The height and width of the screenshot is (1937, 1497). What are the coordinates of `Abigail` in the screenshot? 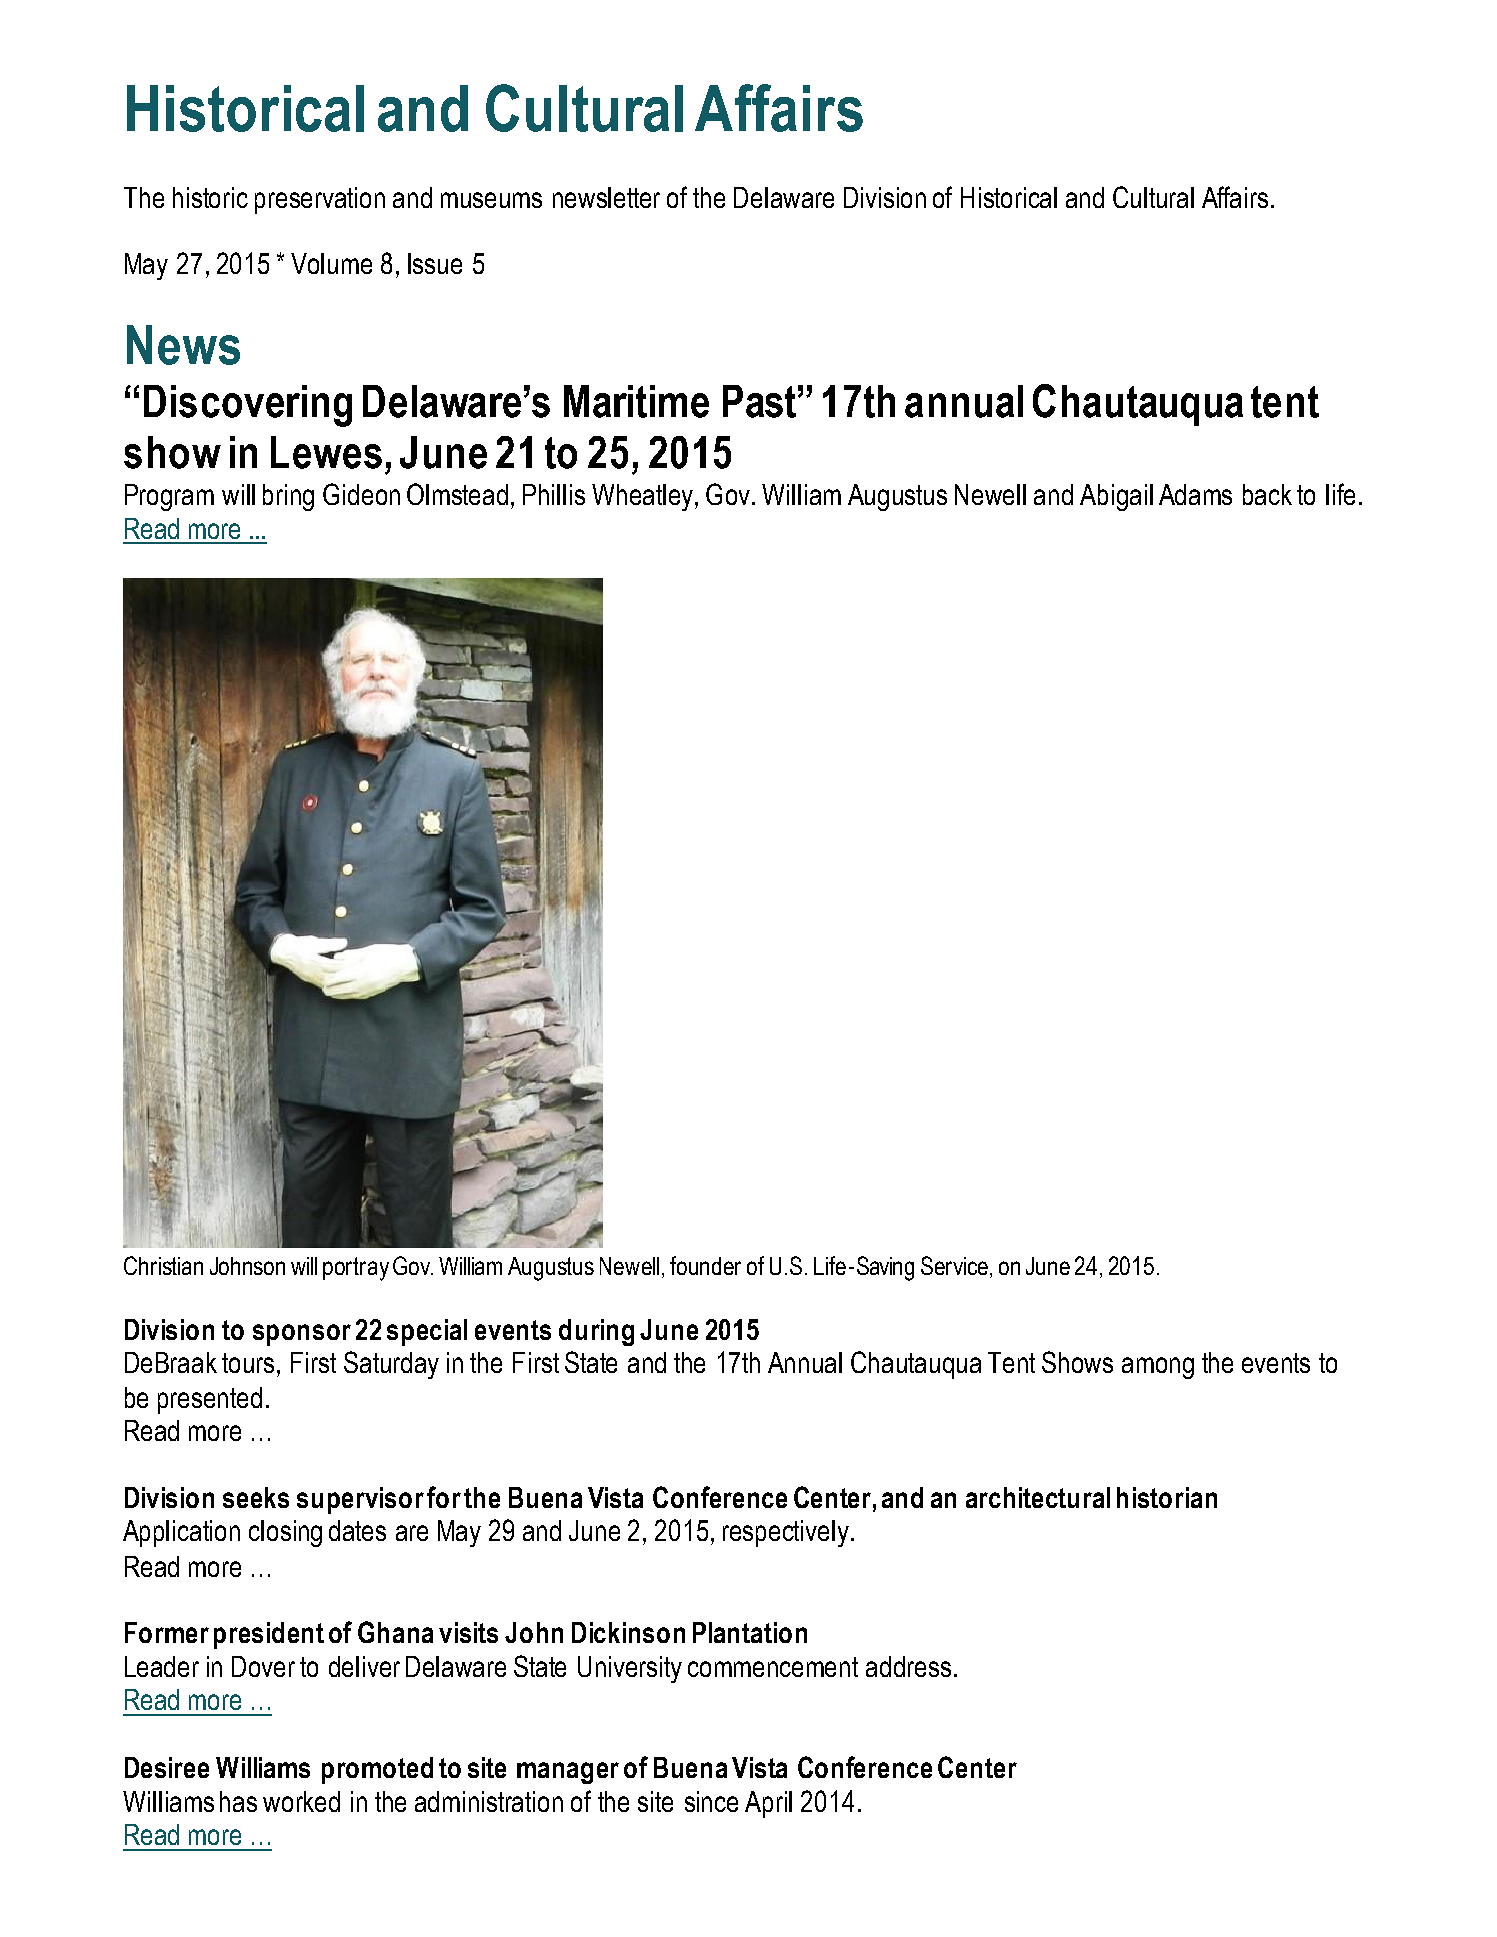 It's located at (1116, 497).
